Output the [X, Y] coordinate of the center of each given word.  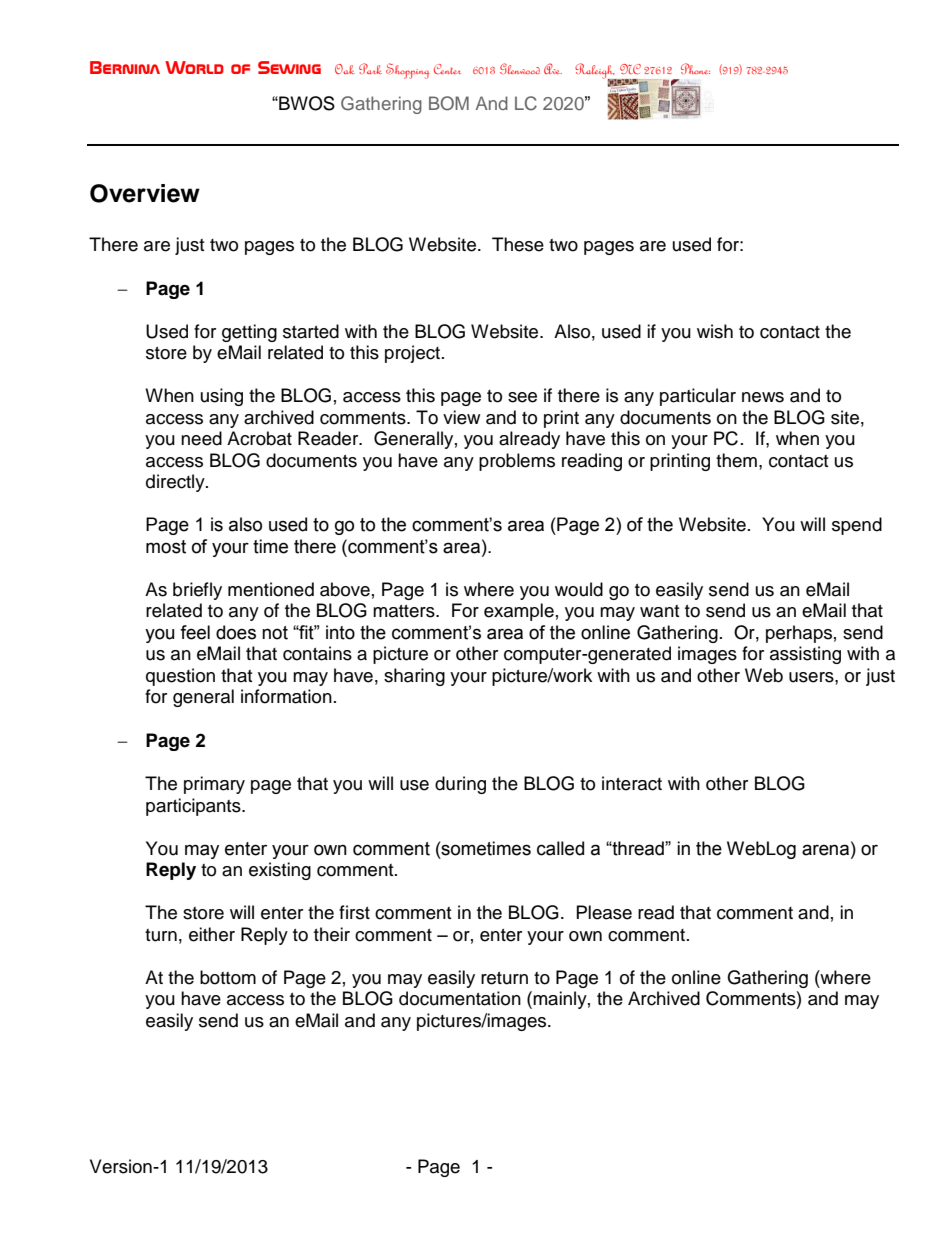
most [166, 547]
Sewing [289, 67]
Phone [695, 68]
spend [857, 526]
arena [825, 850]
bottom [228, 977]
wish [715, 331]
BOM [449, 103]
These [518, 244]
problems [517, 462]
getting [249, 333]
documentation [460, 998]
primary [214, 785]
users [812, 677]
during [460, 785]
